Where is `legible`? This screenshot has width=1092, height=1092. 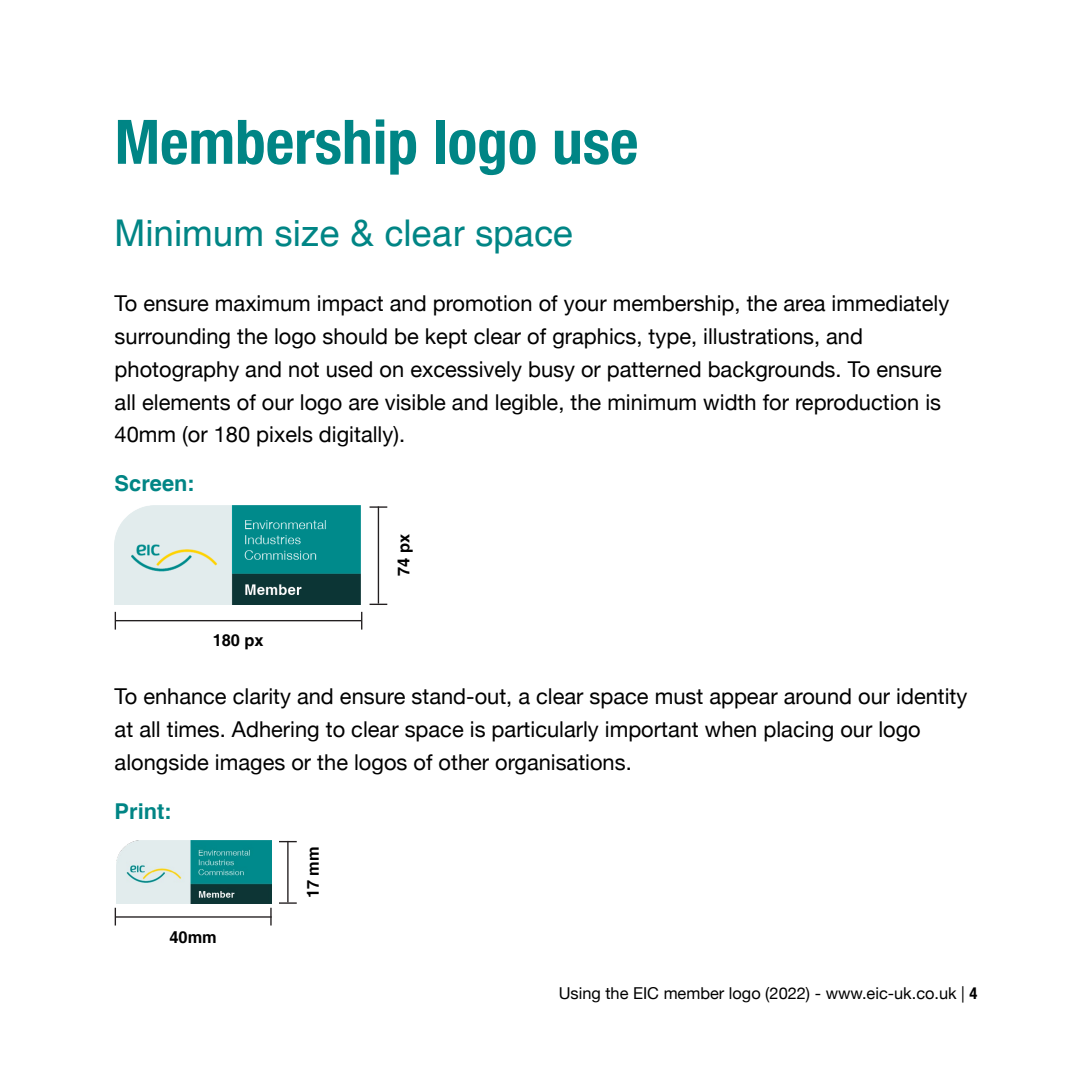
legible is located at coordinates (527, 404).
